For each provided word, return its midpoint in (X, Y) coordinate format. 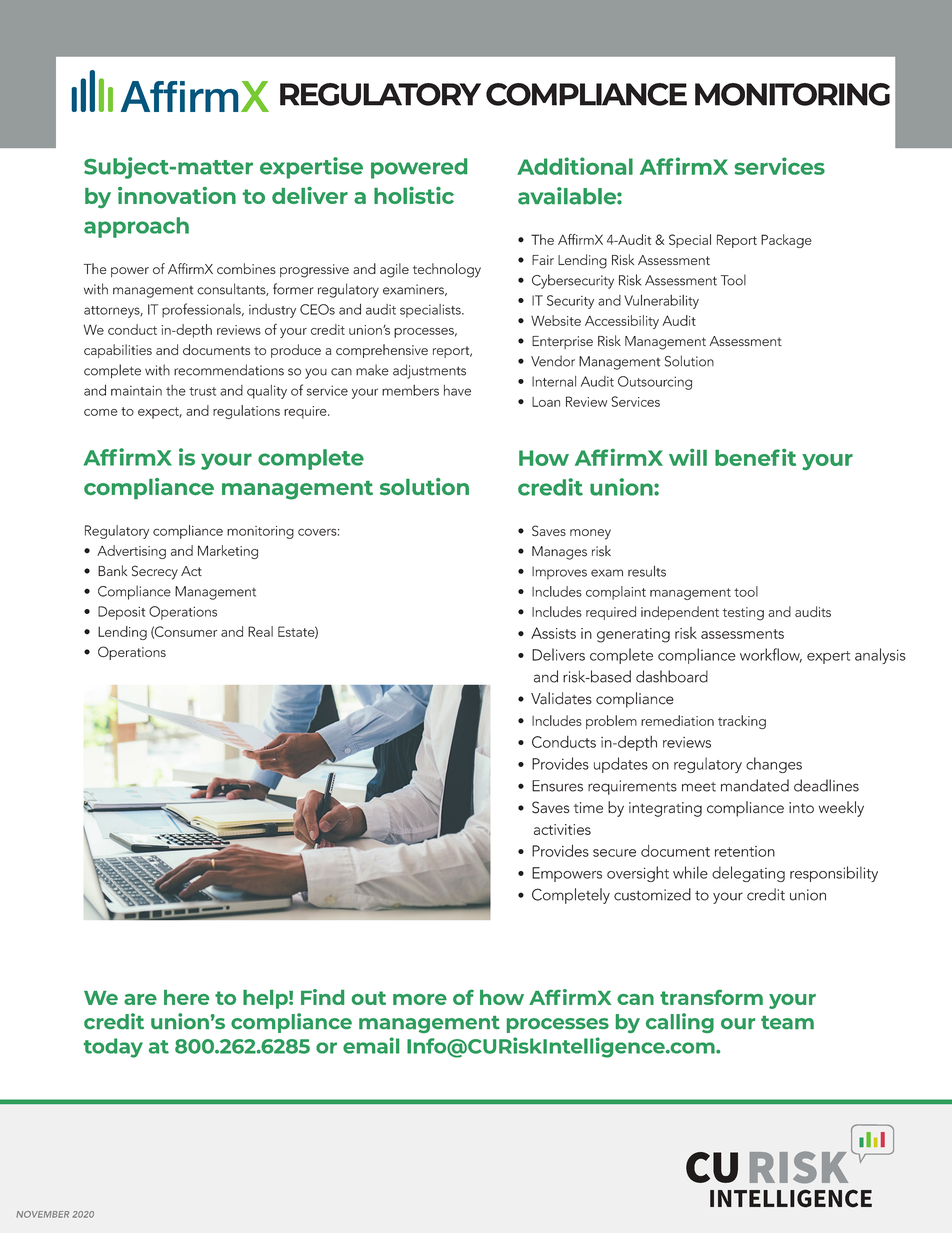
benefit (755, 457)
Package (786, 241)
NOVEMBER (42, 1214)
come (101, 412)
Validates (561, 698)
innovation (177, 195)
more (420, 999)
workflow (771, 655)
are (140, 999)
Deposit (121, 613)
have (457, 390)
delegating (748, 874)
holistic (414, 195)
